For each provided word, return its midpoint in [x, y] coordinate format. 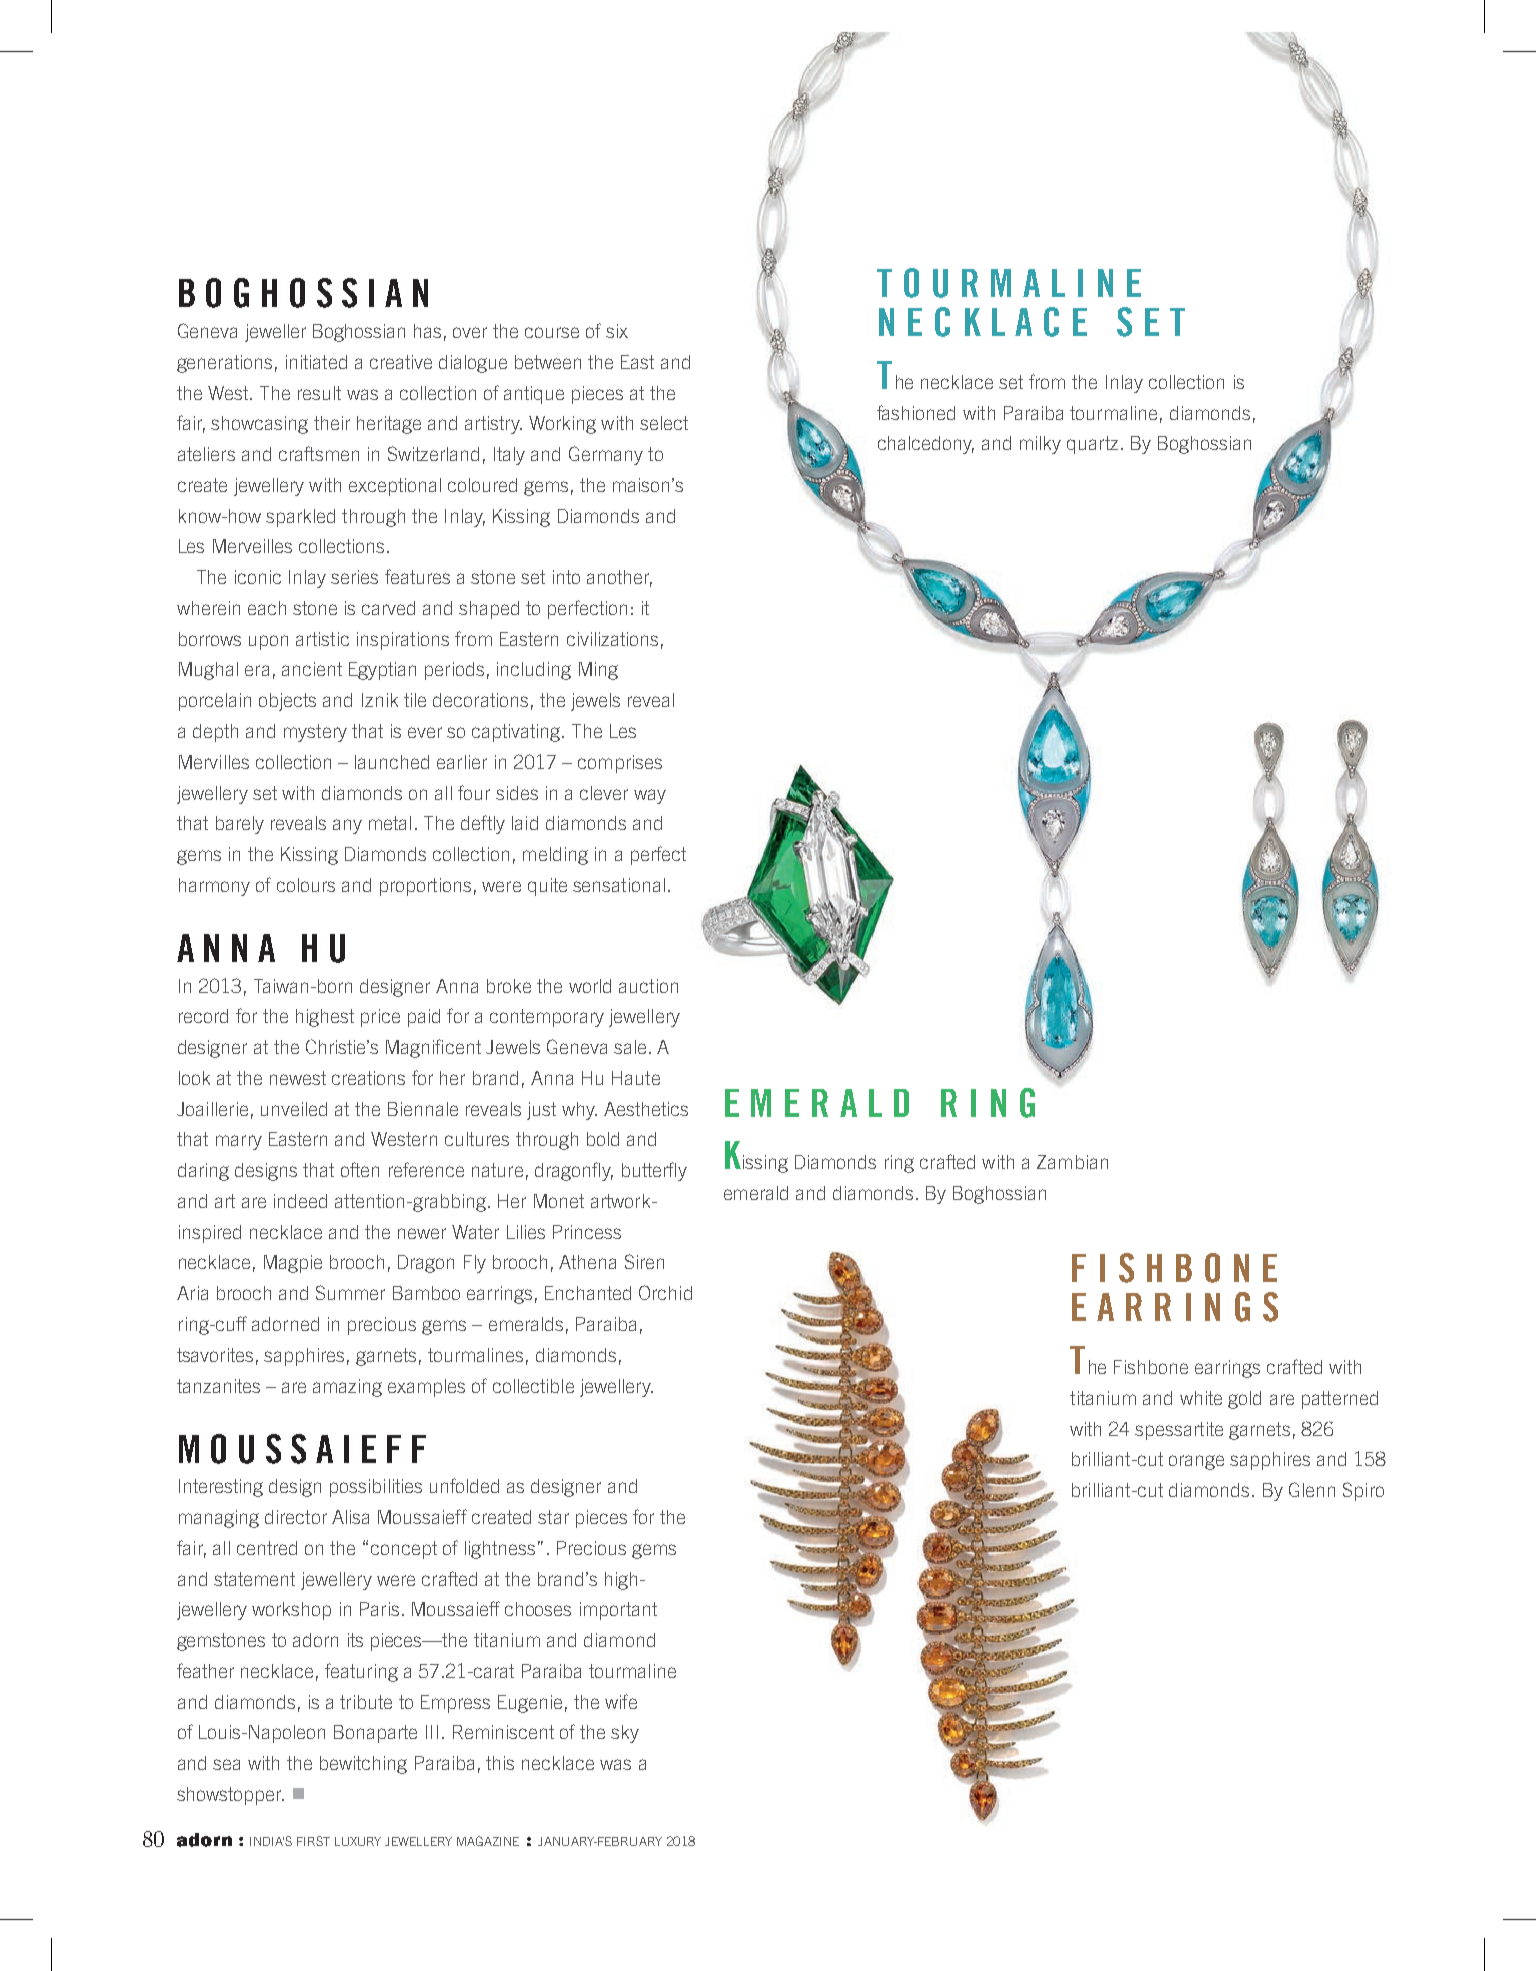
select [664, 423]
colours [306, 885]
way [650, 796]
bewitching [363, 1765]
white [1201, 1398]
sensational [619, 885]
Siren [644, 1261]
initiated [316, 362]
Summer [350, 1292]
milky [1040, 445]
